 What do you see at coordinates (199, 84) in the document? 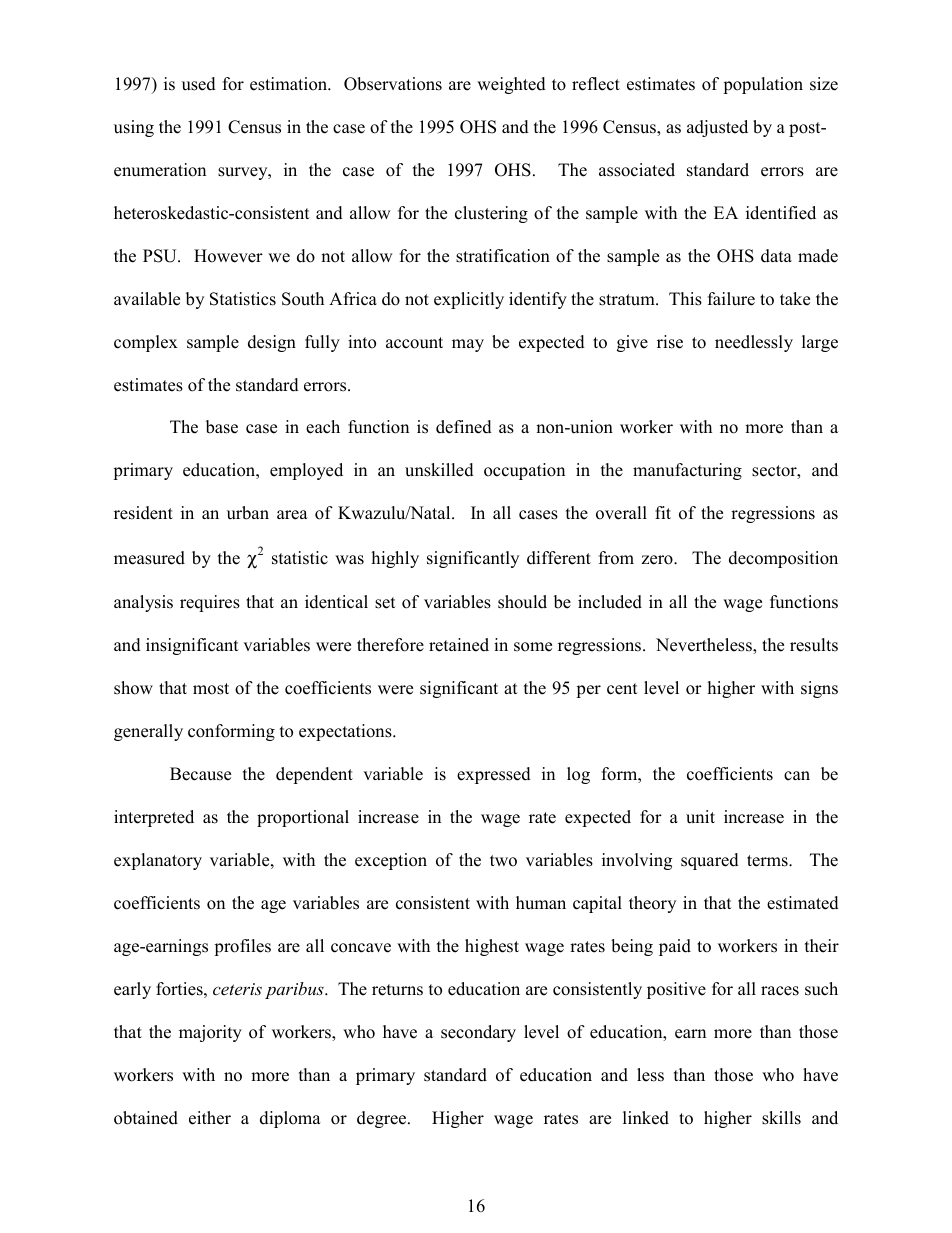
I see `used` at bounding box center [199, 84].
